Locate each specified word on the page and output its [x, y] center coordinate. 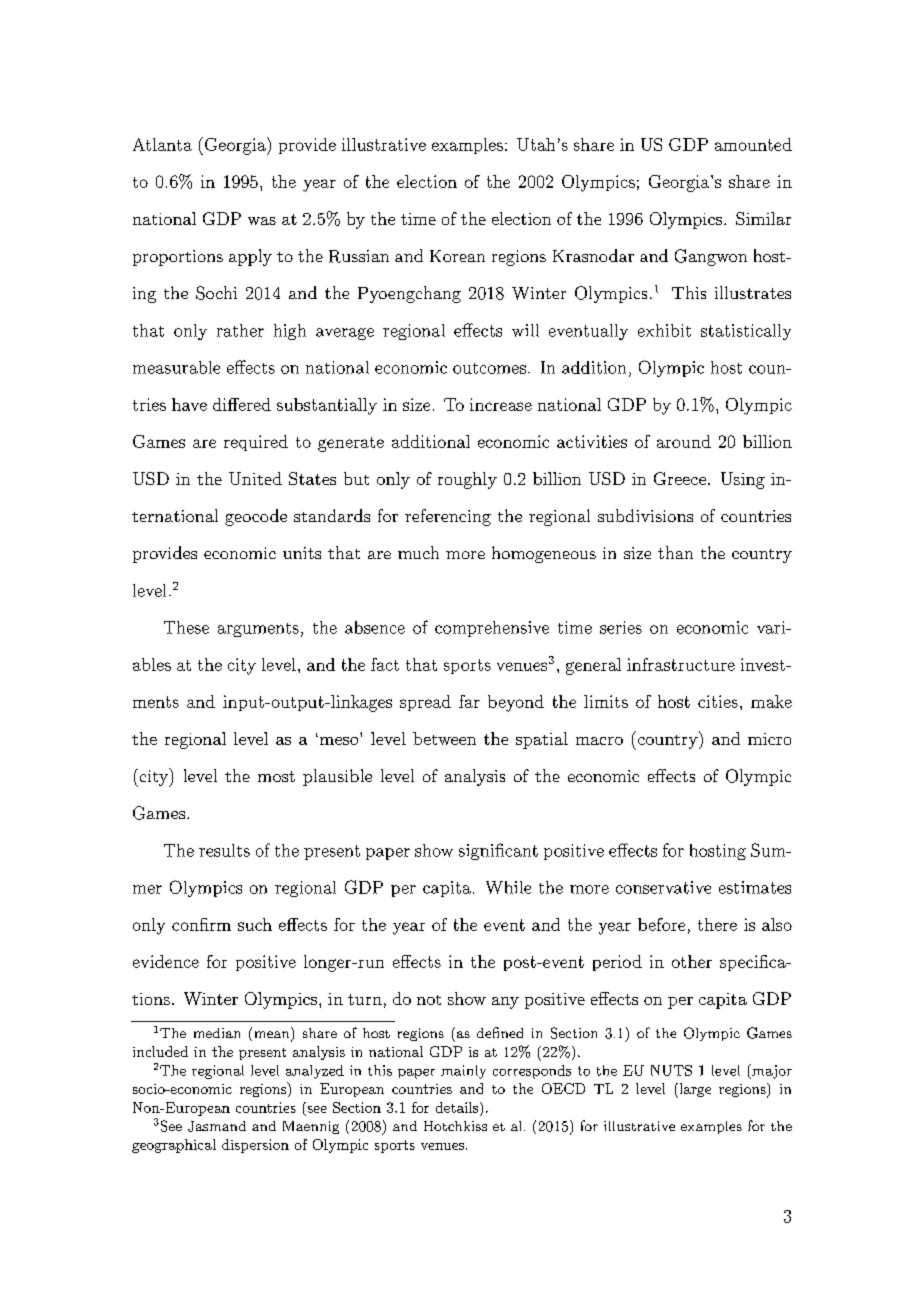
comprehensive [492, 629]
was [262, 221]
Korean [457, 256]
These [186, 627]
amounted [753, 144]
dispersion [255, 1146]
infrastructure [681, 664]
